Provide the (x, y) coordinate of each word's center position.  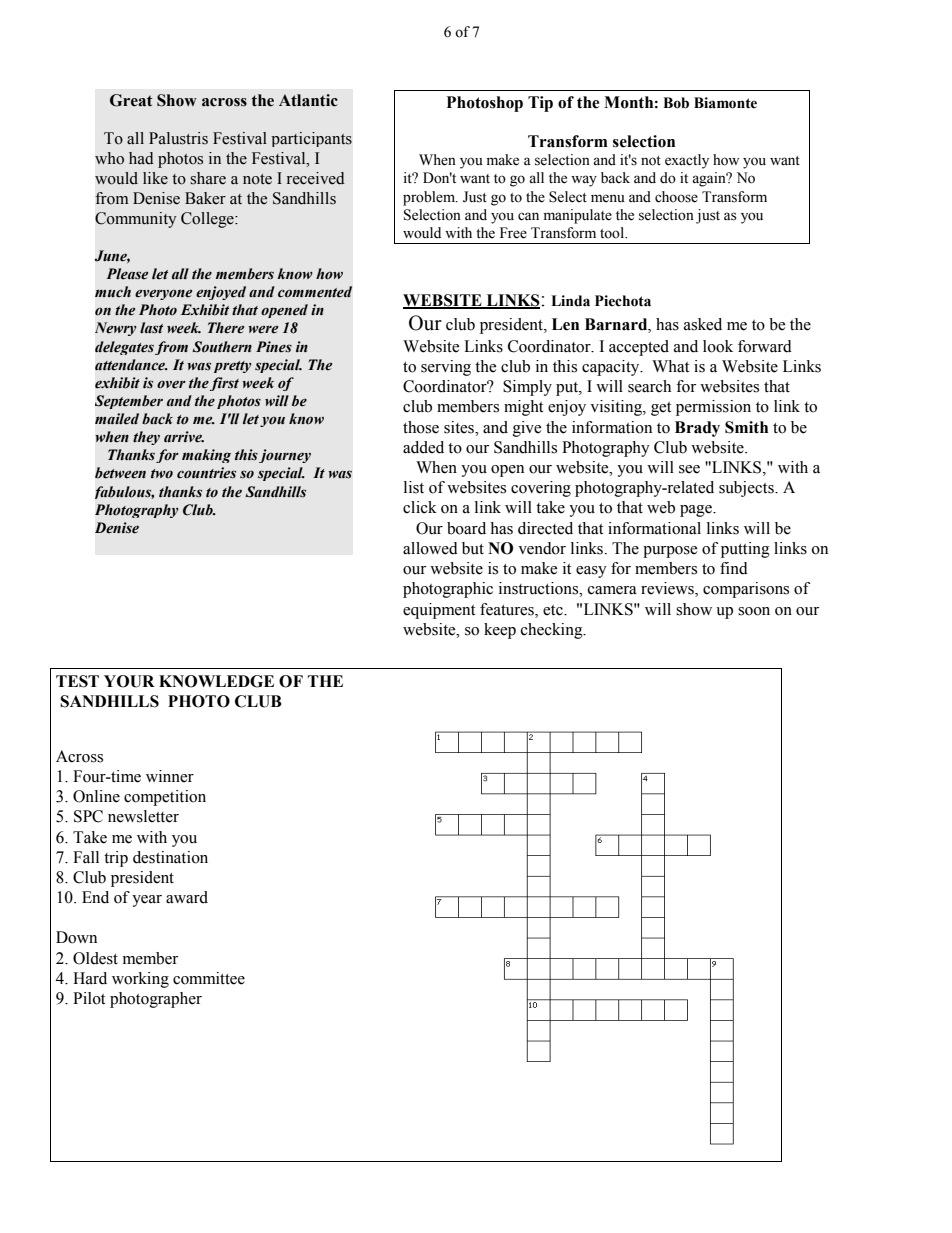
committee (209, 978)
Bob (676, 103)
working (140, 980)
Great (131, 100)
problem (430, 198)
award (187, 897)
